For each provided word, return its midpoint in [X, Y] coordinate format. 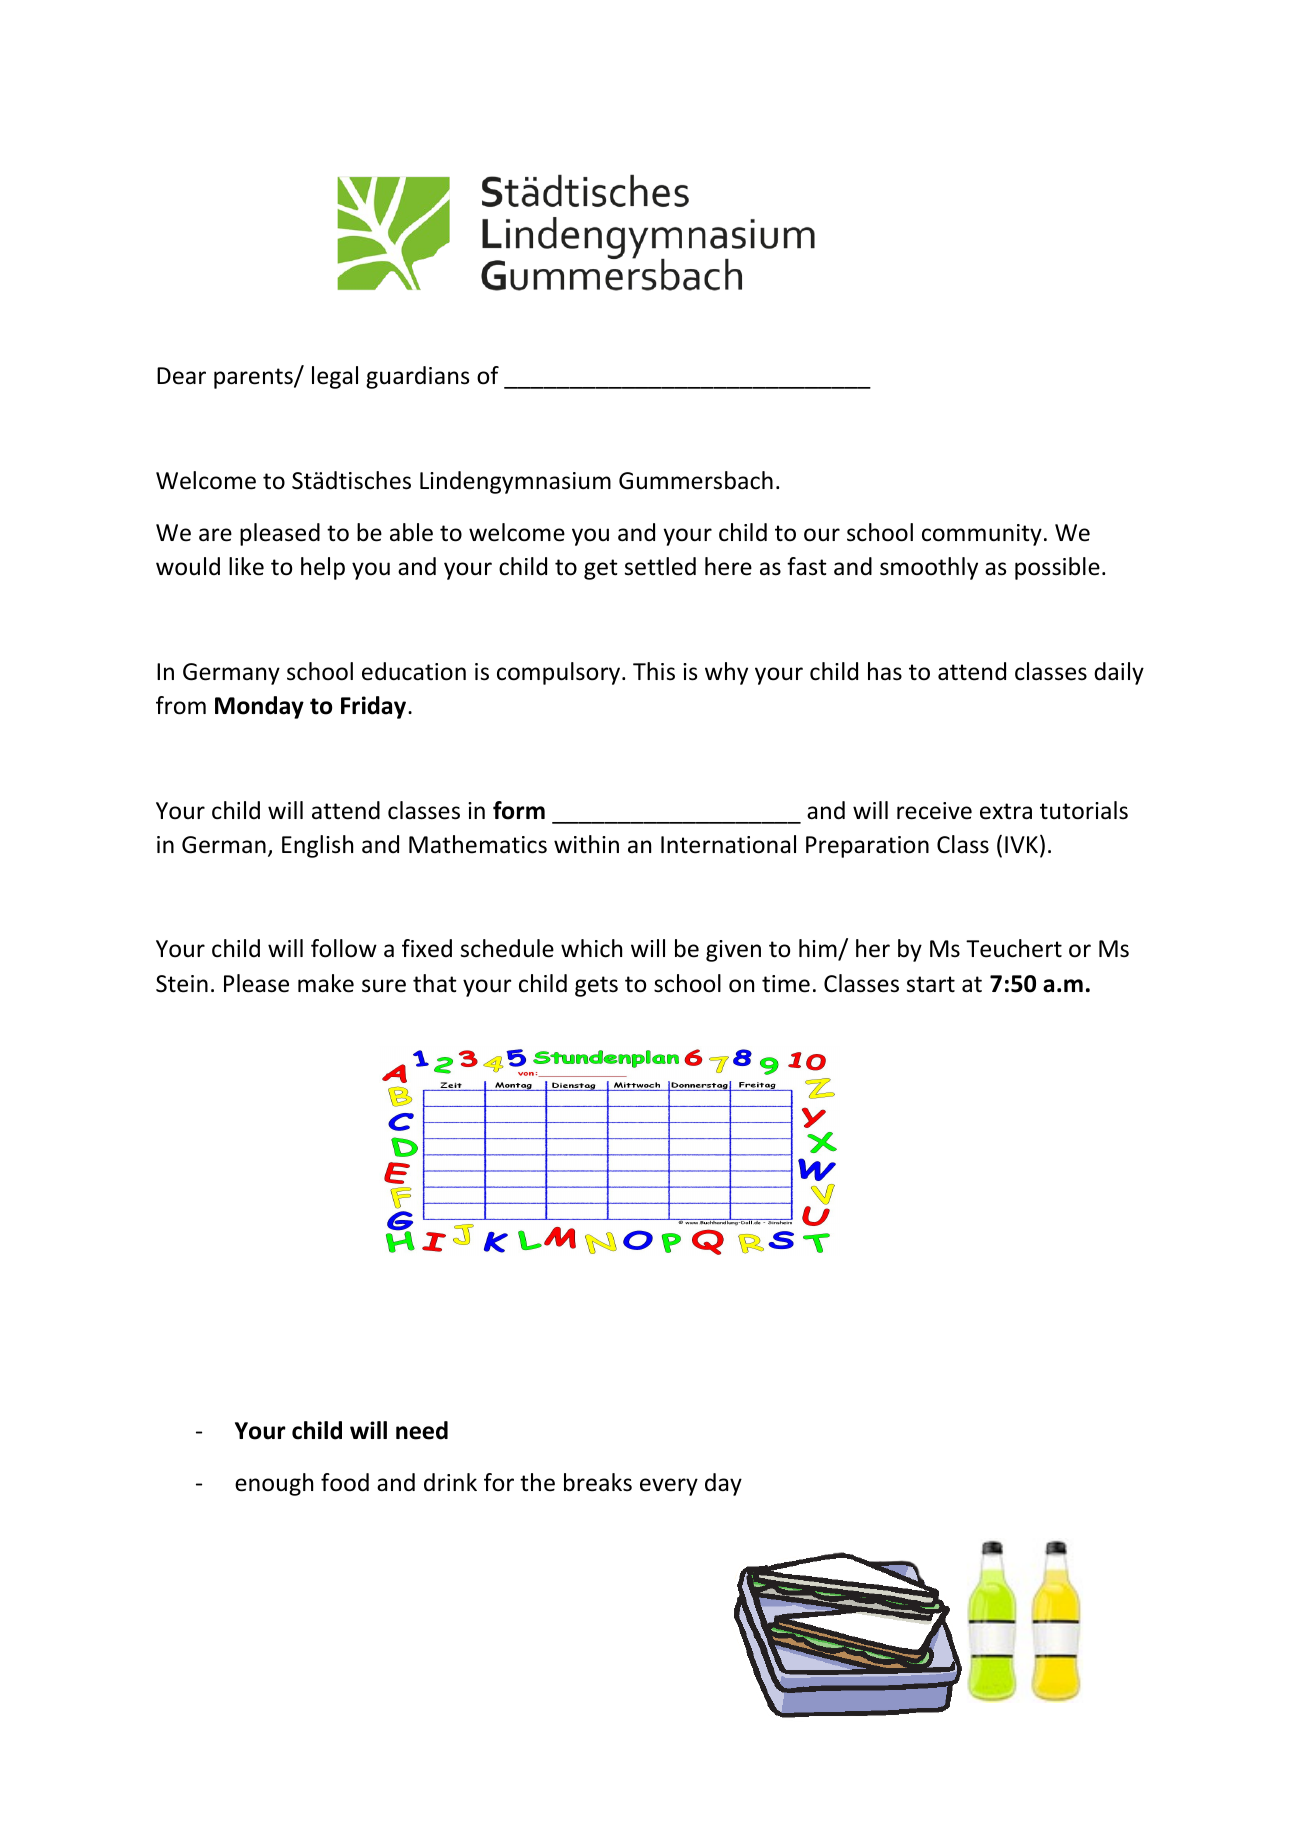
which [591, 948]
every [669, 1487]
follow [344, 948]
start [931, 984]
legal [335, 377]
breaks [598, 1482]
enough [274, 1484]
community [982, 535]
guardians [417, 377]
